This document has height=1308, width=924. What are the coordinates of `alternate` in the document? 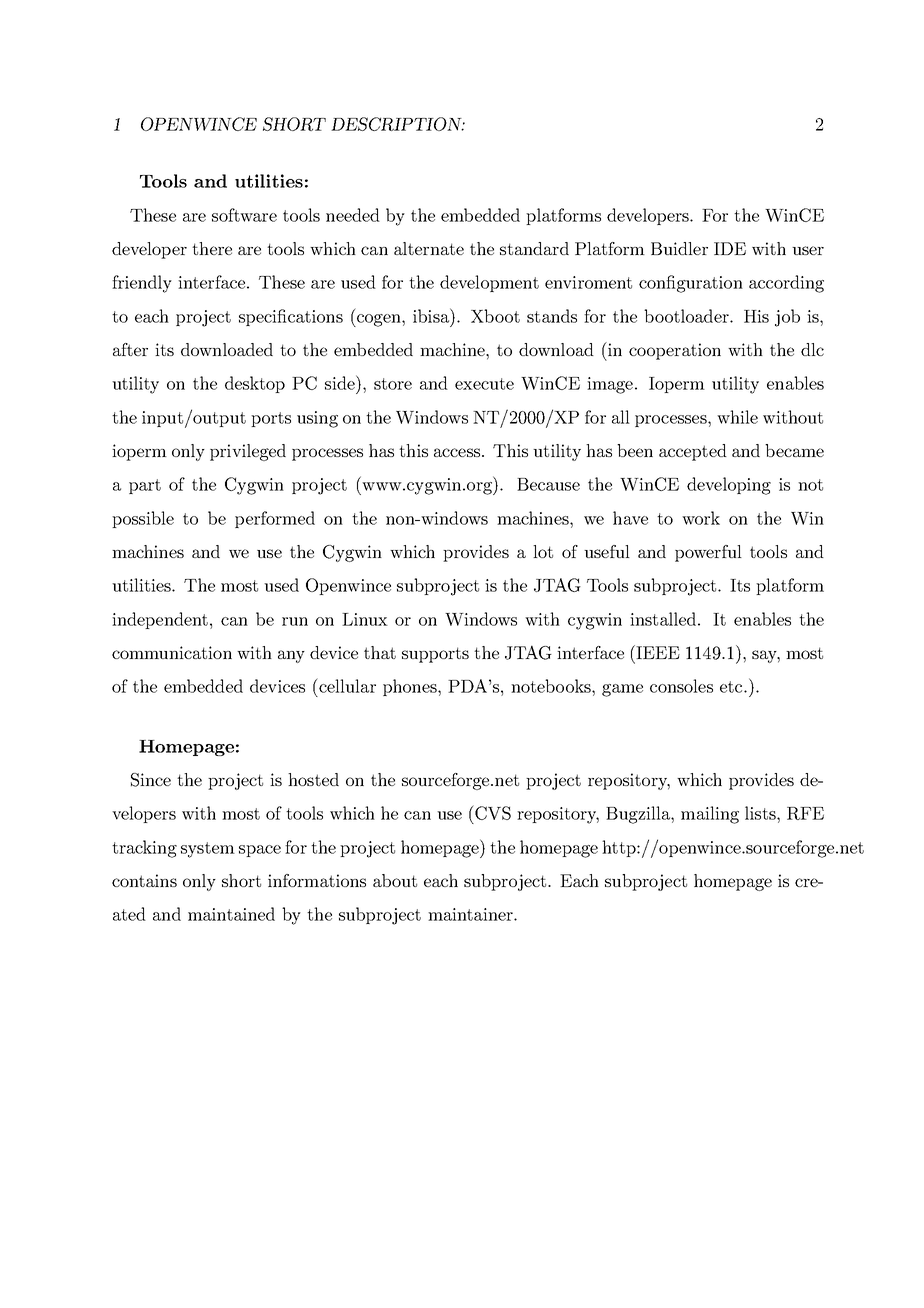 It's located at (429, 248).
